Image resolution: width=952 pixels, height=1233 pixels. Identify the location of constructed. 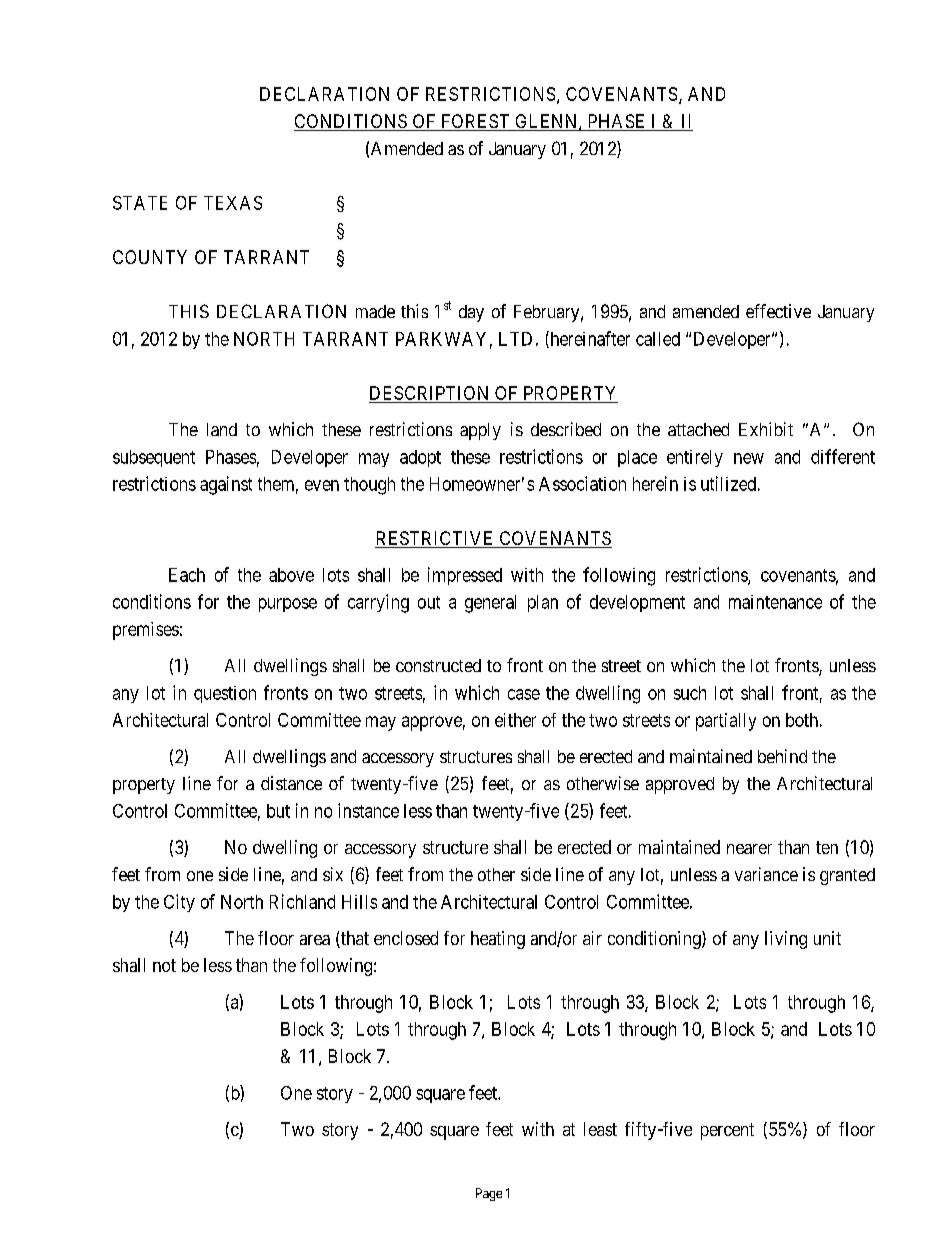
(438, 665).
